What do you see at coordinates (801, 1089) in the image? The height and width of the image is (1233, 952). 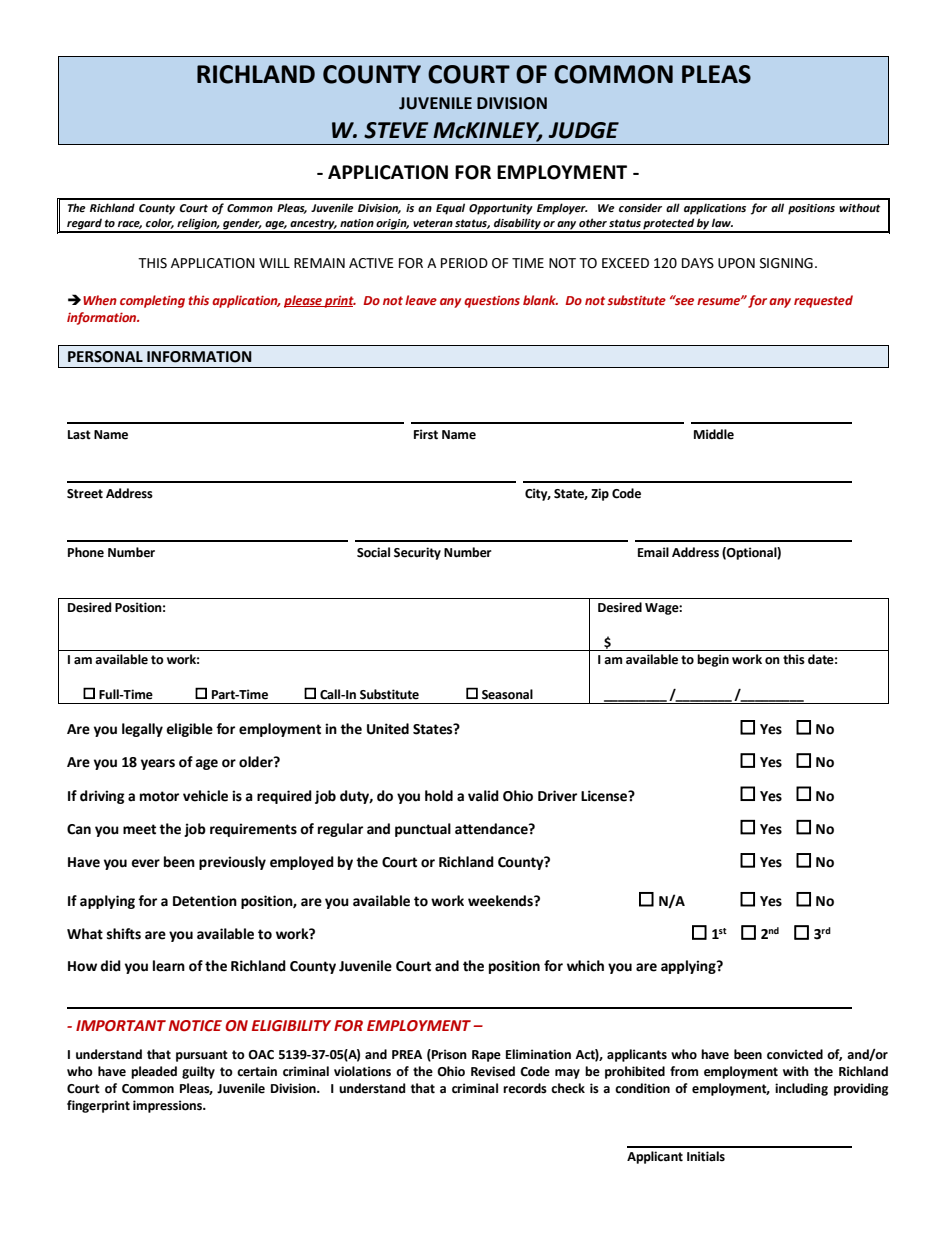 I see `including` at bounding box center [801, 1089].
